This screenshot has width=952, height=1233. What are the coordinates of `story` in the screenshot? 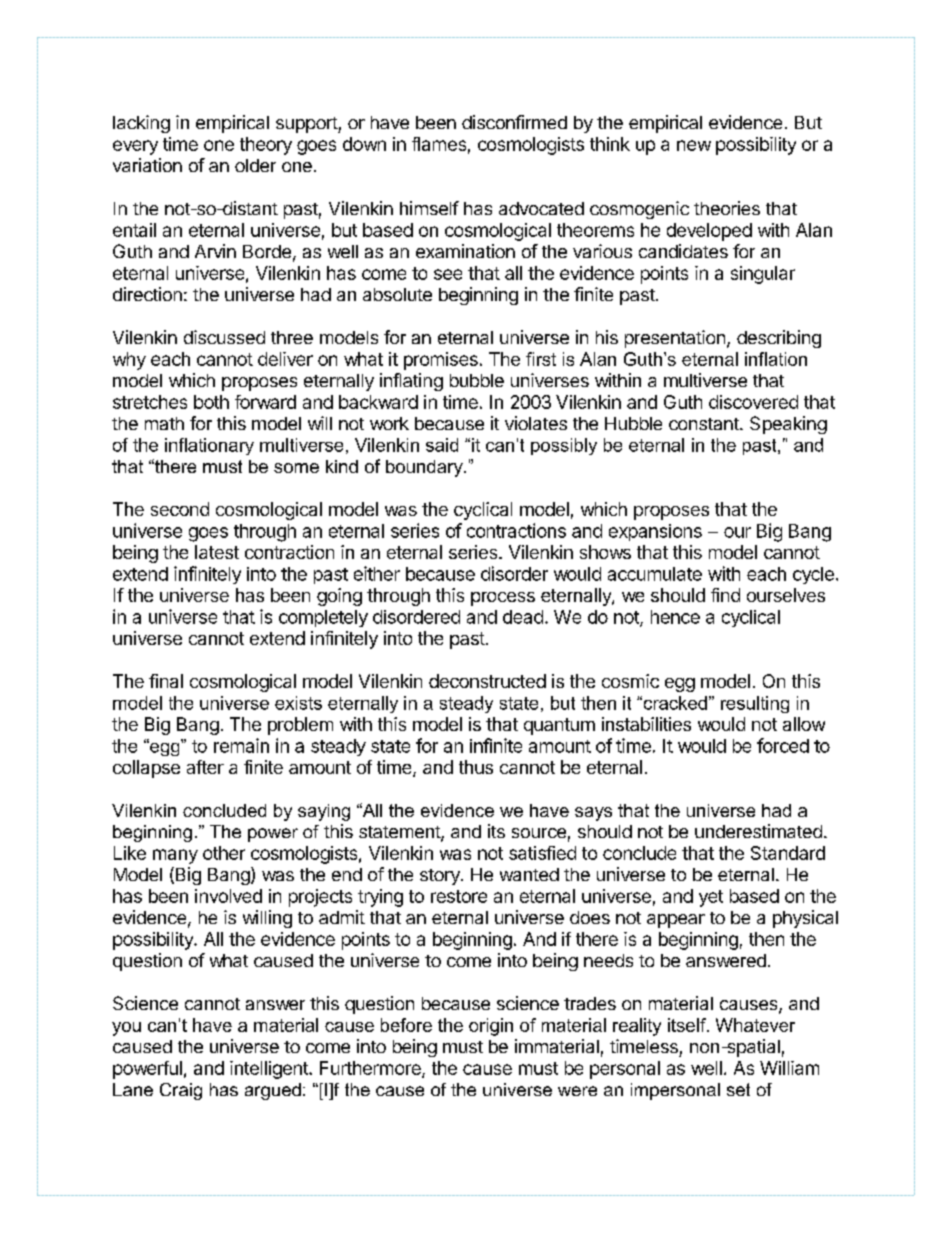 It's located at (441, 877).
